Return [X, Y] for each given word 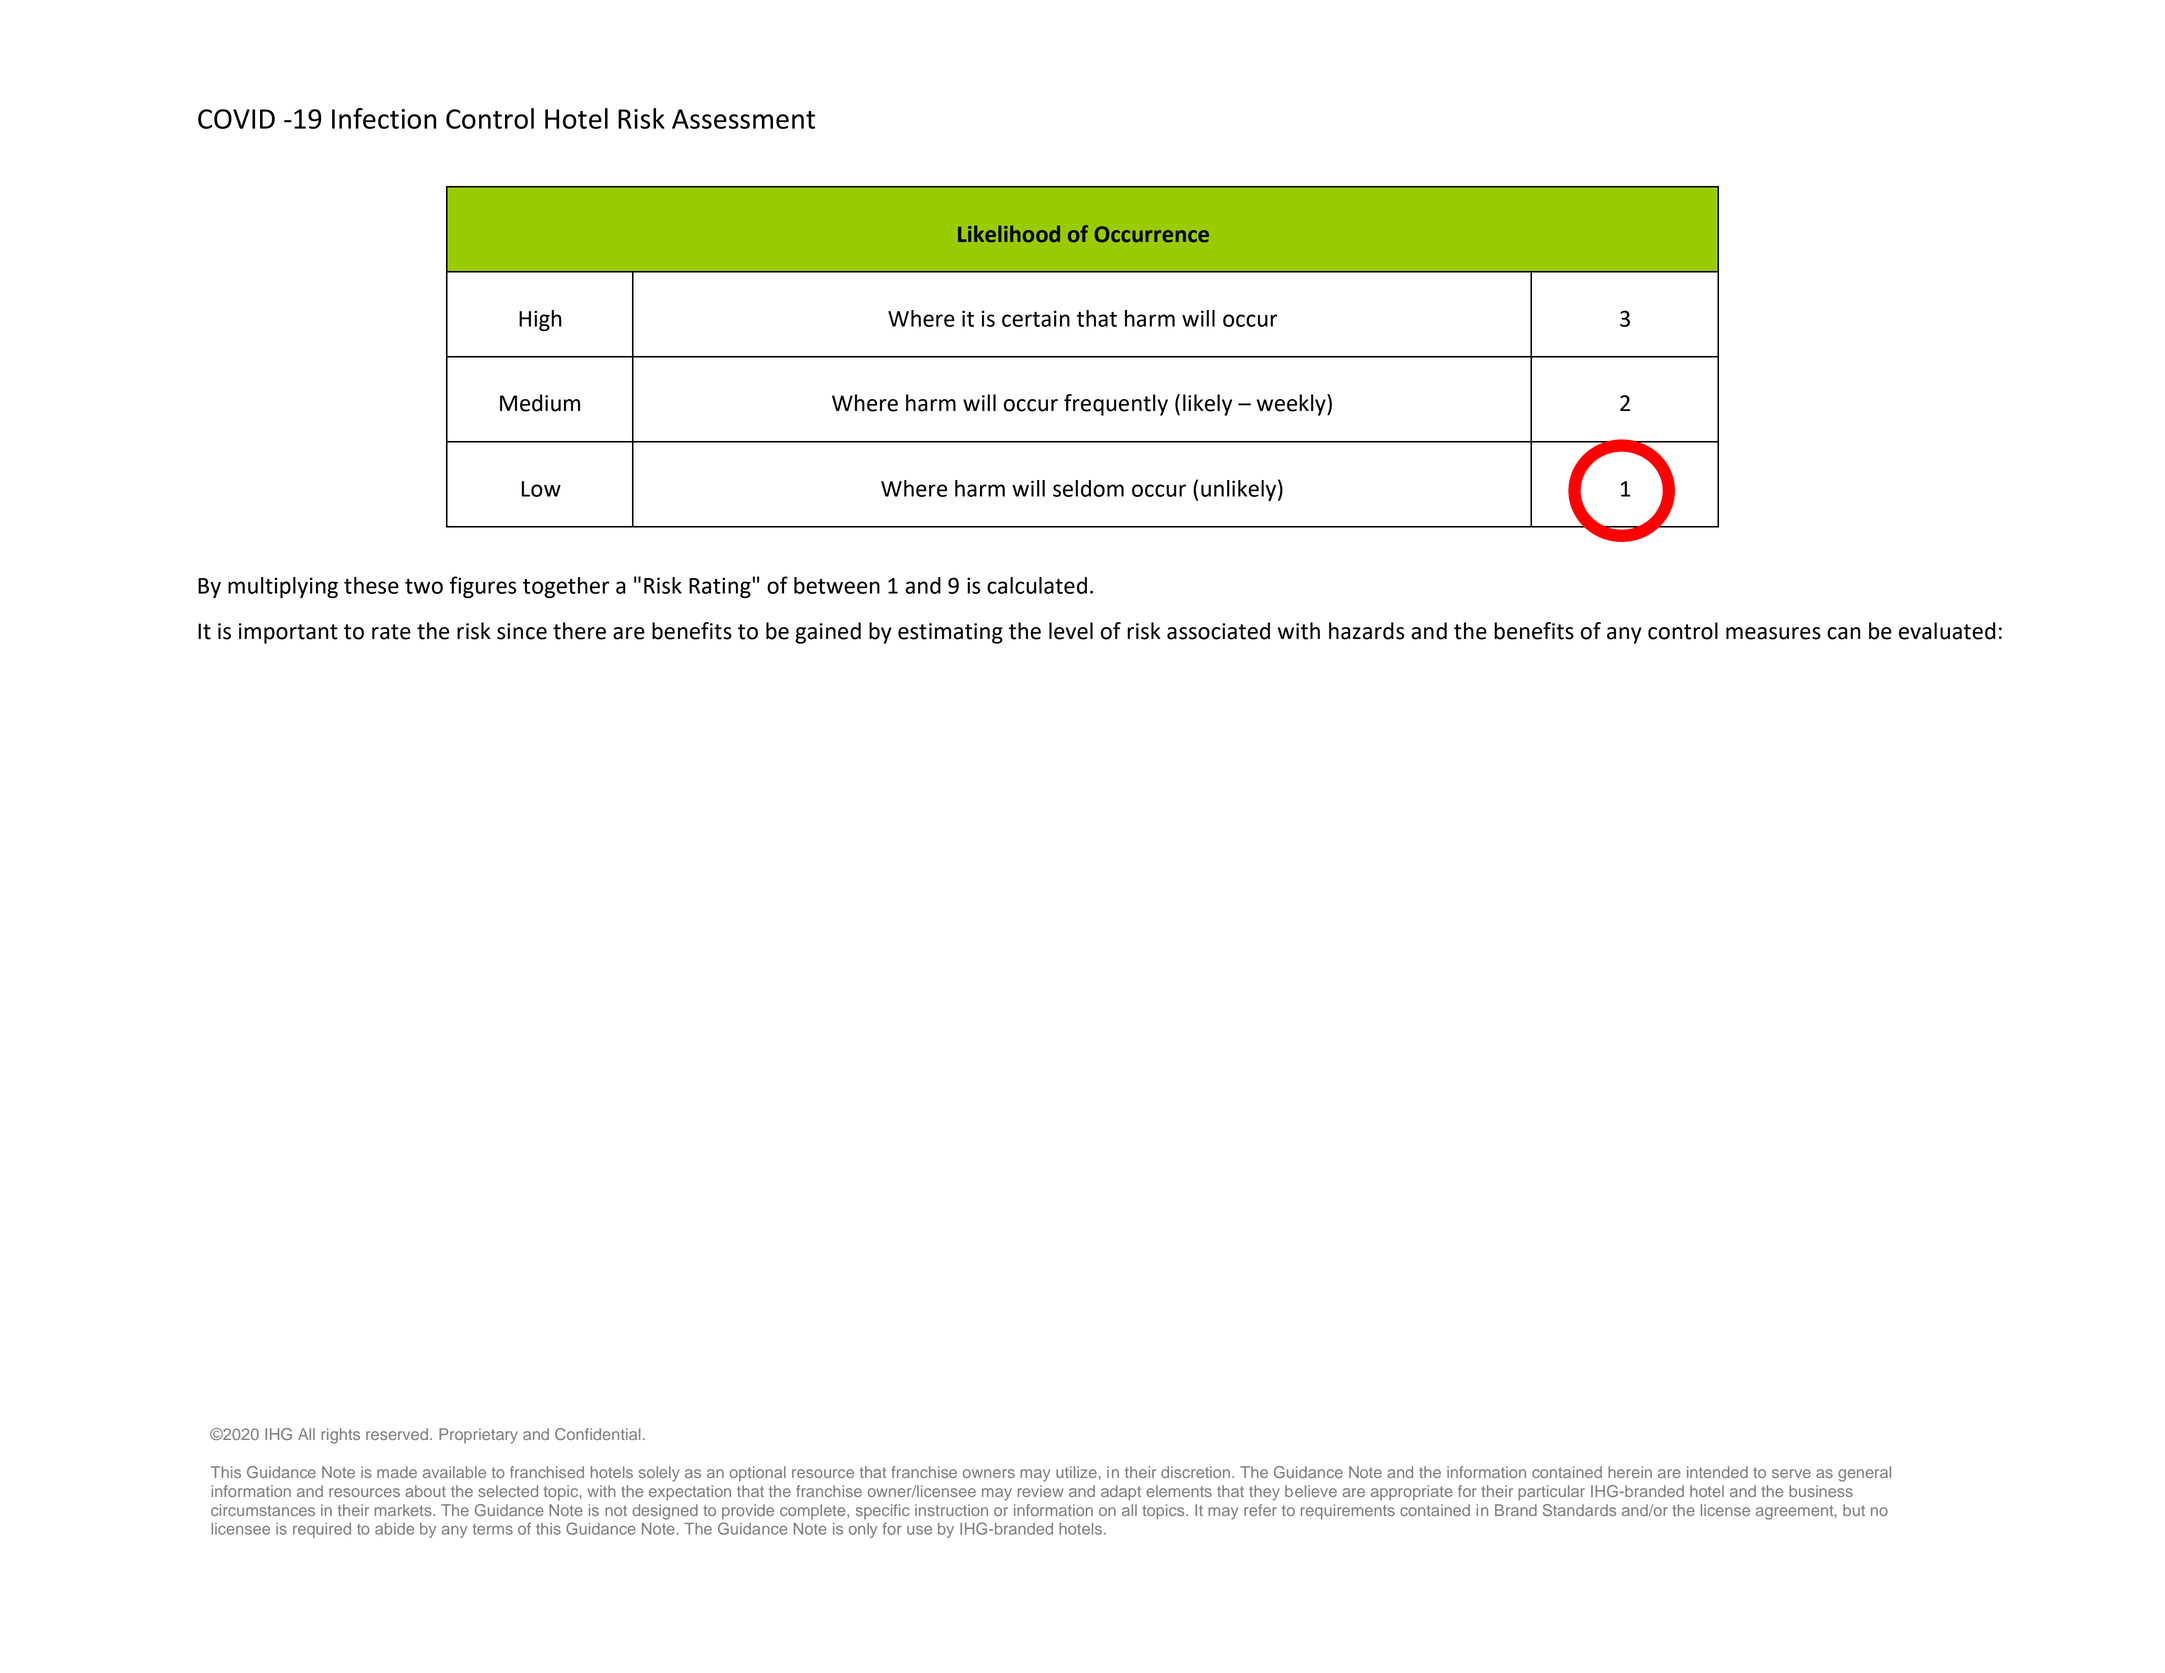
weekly [1292, 405]
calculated [1037, 585]
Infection [384, 118]
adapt [1121, 1493]
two [424, 586]
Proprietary [478, 1436]
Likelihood [1009, 233]
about [425, 1491]
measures [1773, 633]
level [1071, 631]
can [1844, 633]
